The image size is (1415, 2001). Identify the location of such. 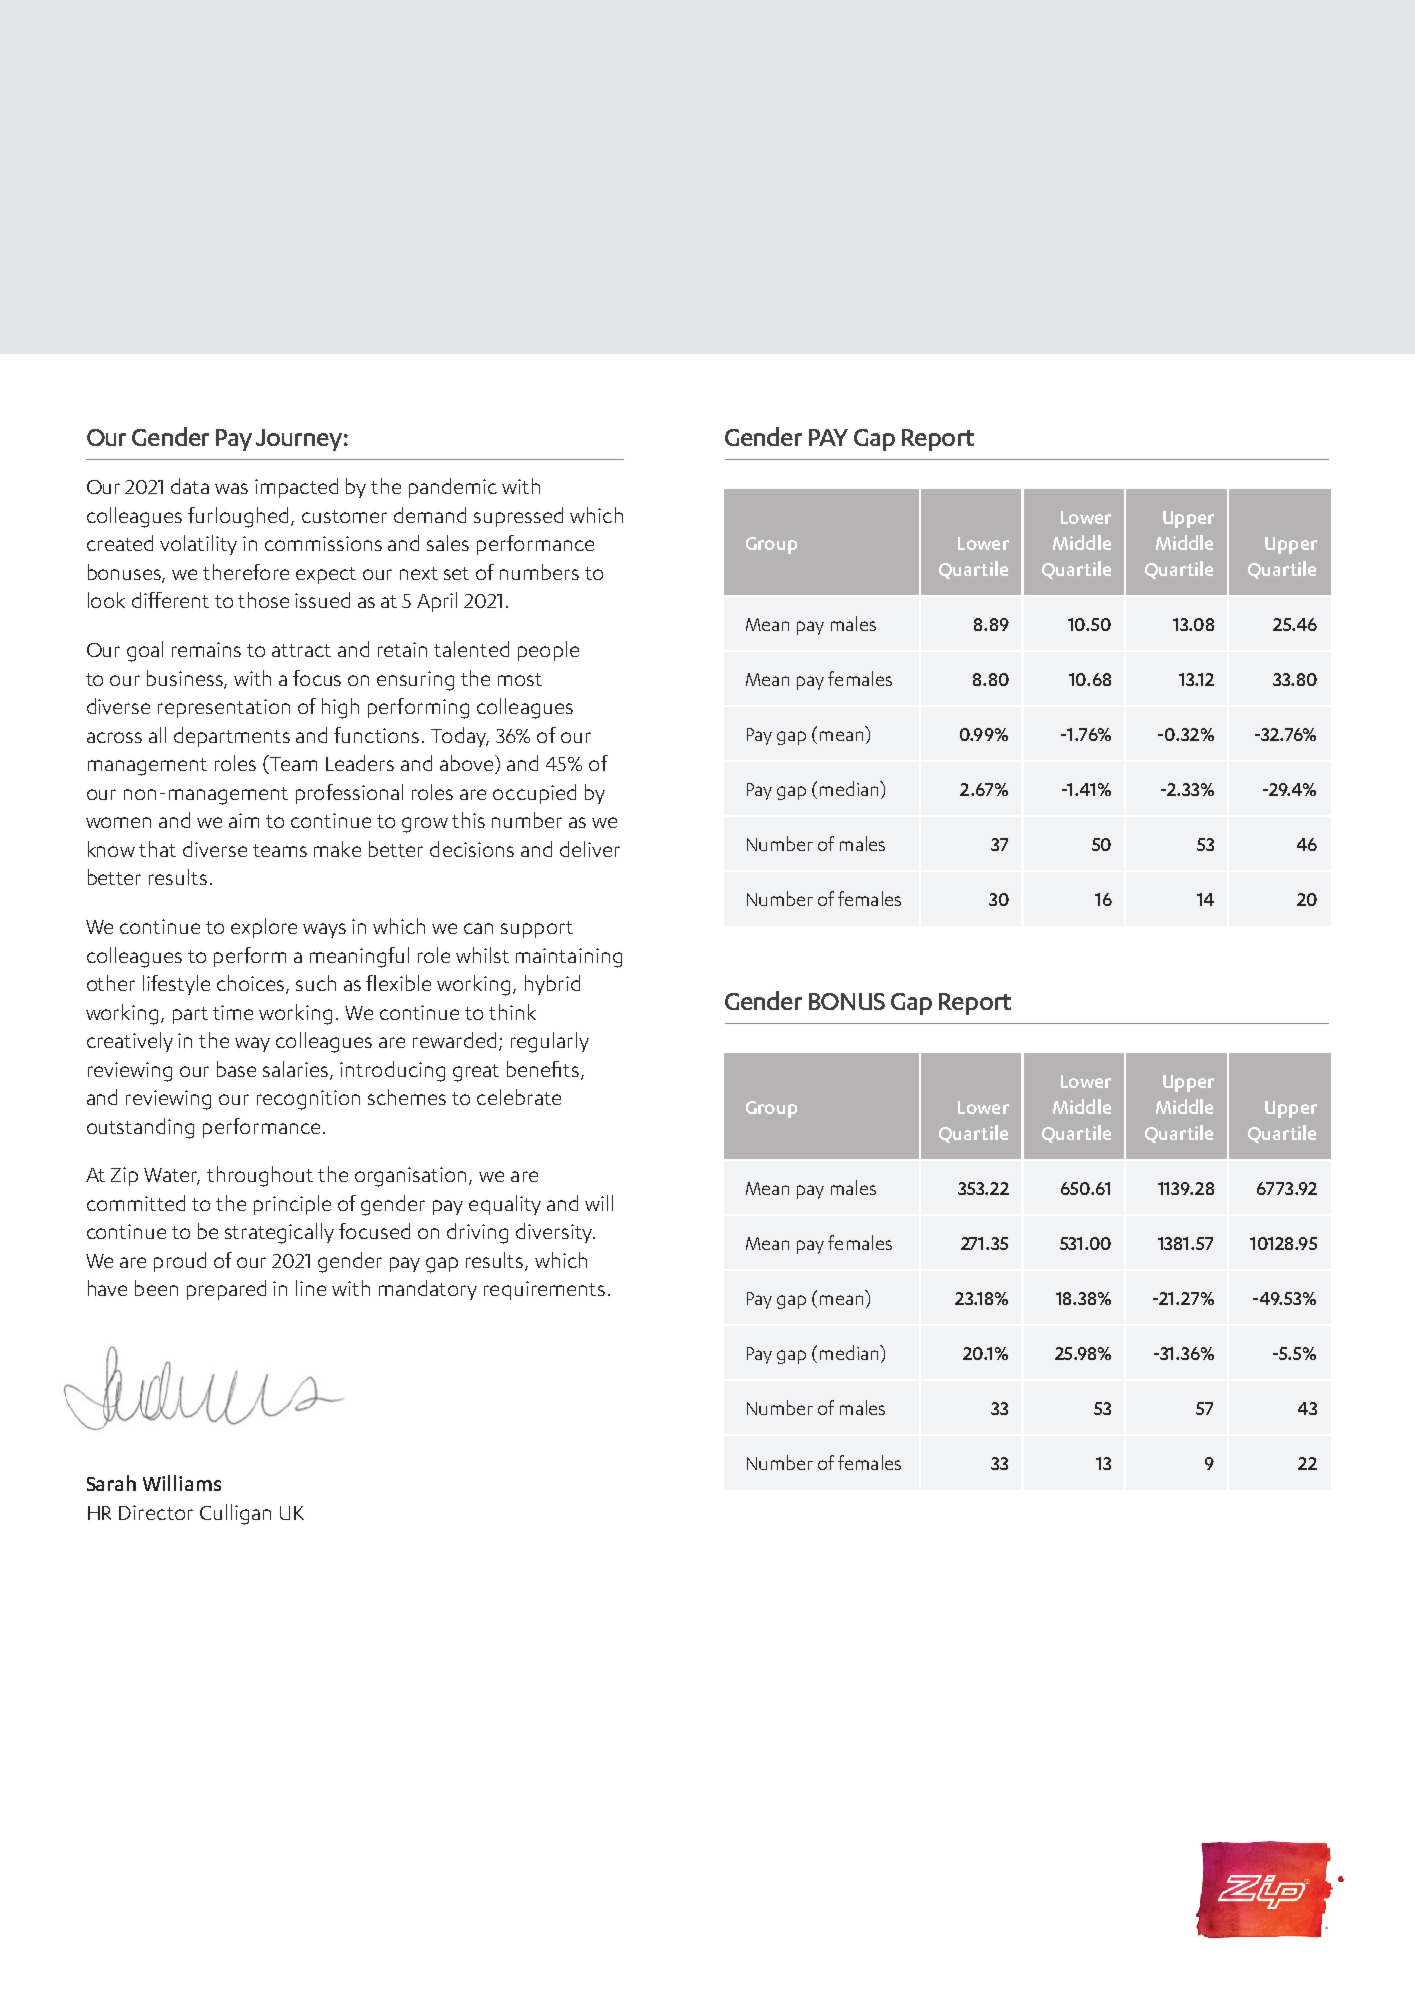
(316, 983).
